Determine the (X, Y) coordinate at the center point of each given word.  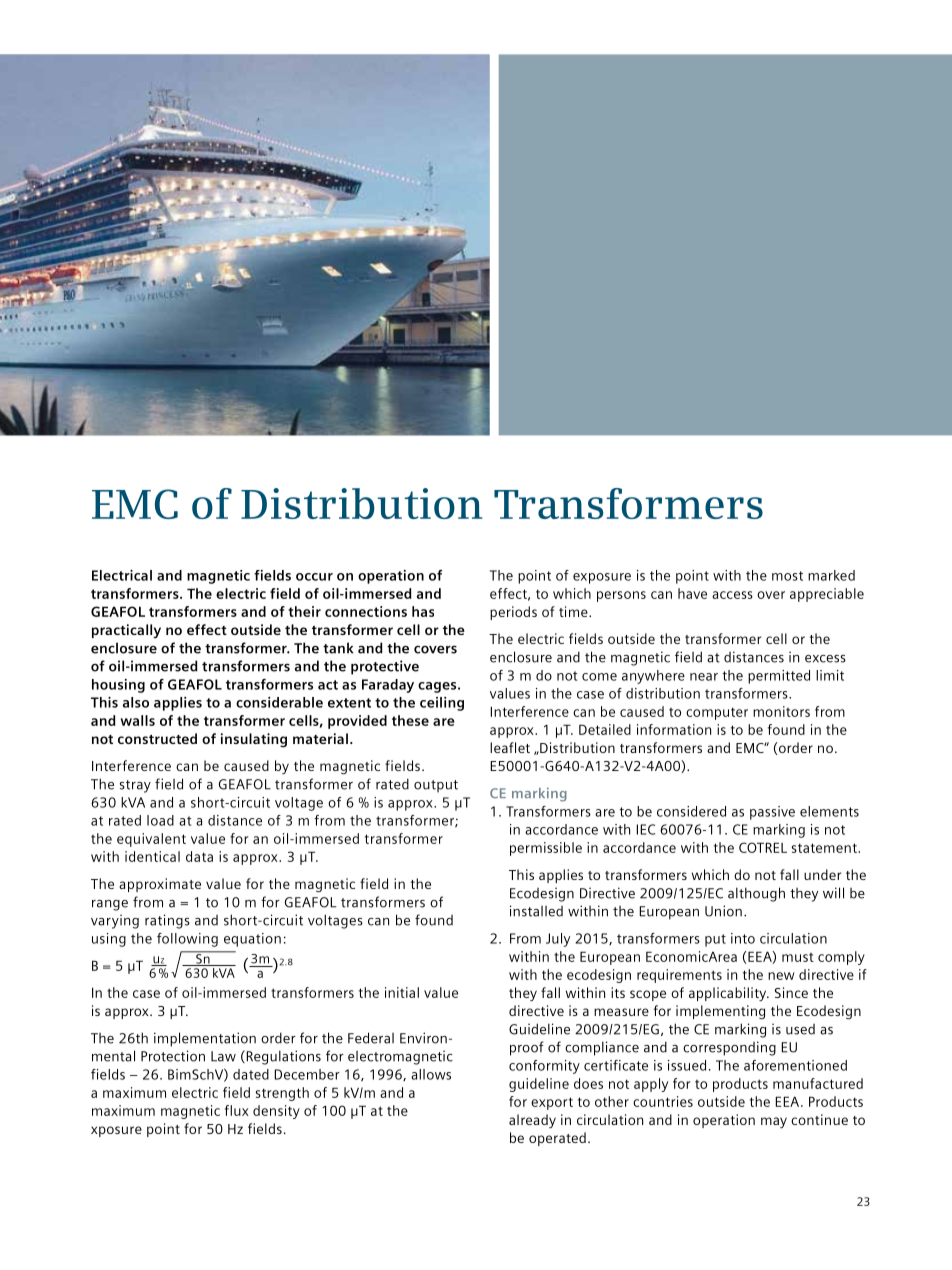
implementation (205, 1039)
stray (135, 786)
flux (237, 1110)
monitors (781, 711)
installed (536, 911)
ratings (167, 921)
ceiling (442, 704)
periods (513, 613)
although (756, 894)
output (436, 786)
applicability (729, 994)
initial (402, 992)
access (732, 595)
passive (772, 813)
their (304, 611)
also (136, 702)
